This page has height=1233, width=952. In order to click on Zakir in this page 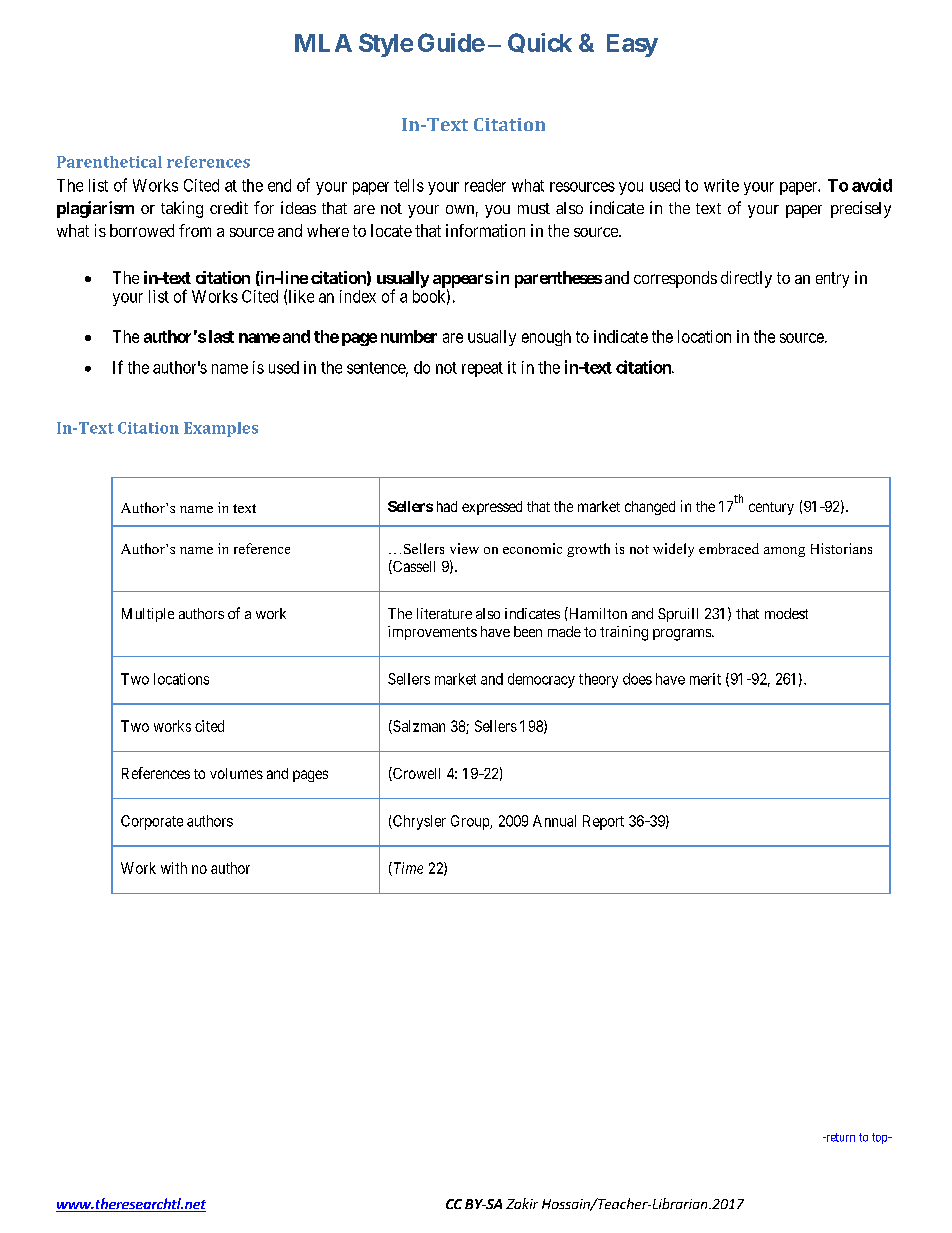, I will do `click(522, 1203)`.
